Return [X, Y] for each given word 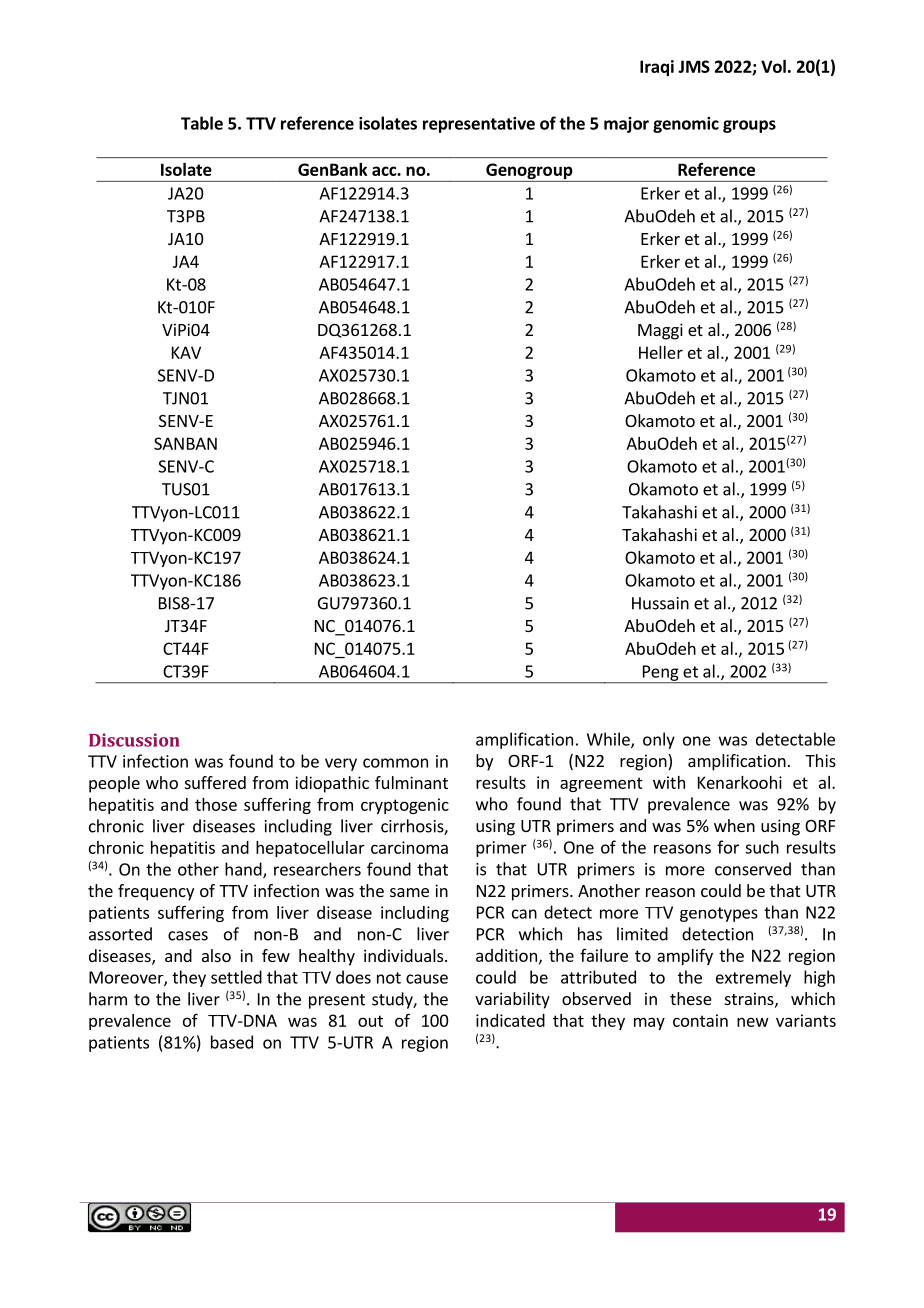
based [232, 1042]
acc [385, 171]
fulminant [411, 782]
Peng [660, 674]
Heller [661, 352]
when [734, 825]
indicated [510, 1020]
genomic [686, 125]
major [626, 125]
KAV [186, 352]
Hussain [660, 603]
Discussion [134, 740]
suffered [215, 782]
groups [749, 126]
